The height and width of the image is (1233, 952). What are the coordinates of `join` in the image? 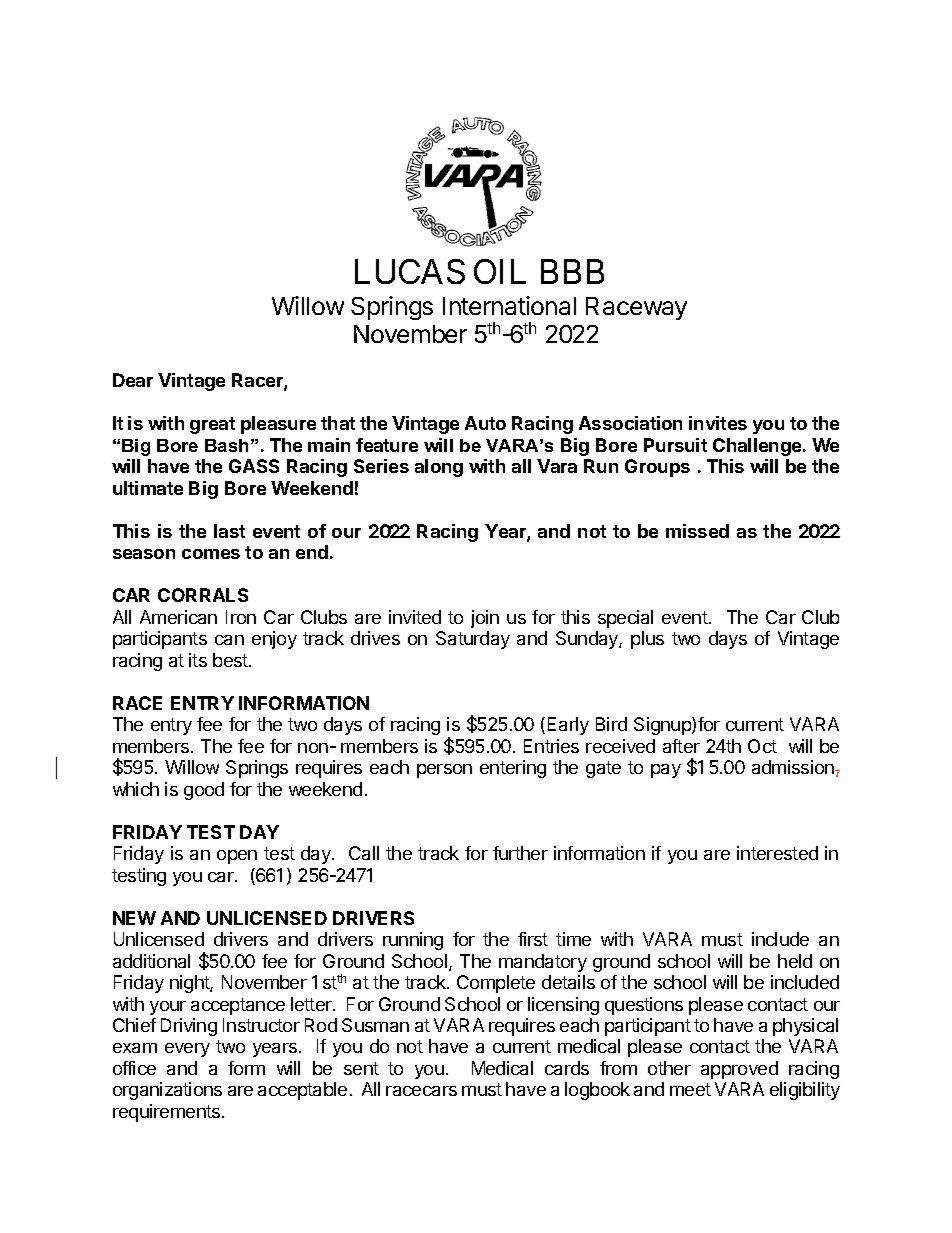 It's located at (485, 619).
